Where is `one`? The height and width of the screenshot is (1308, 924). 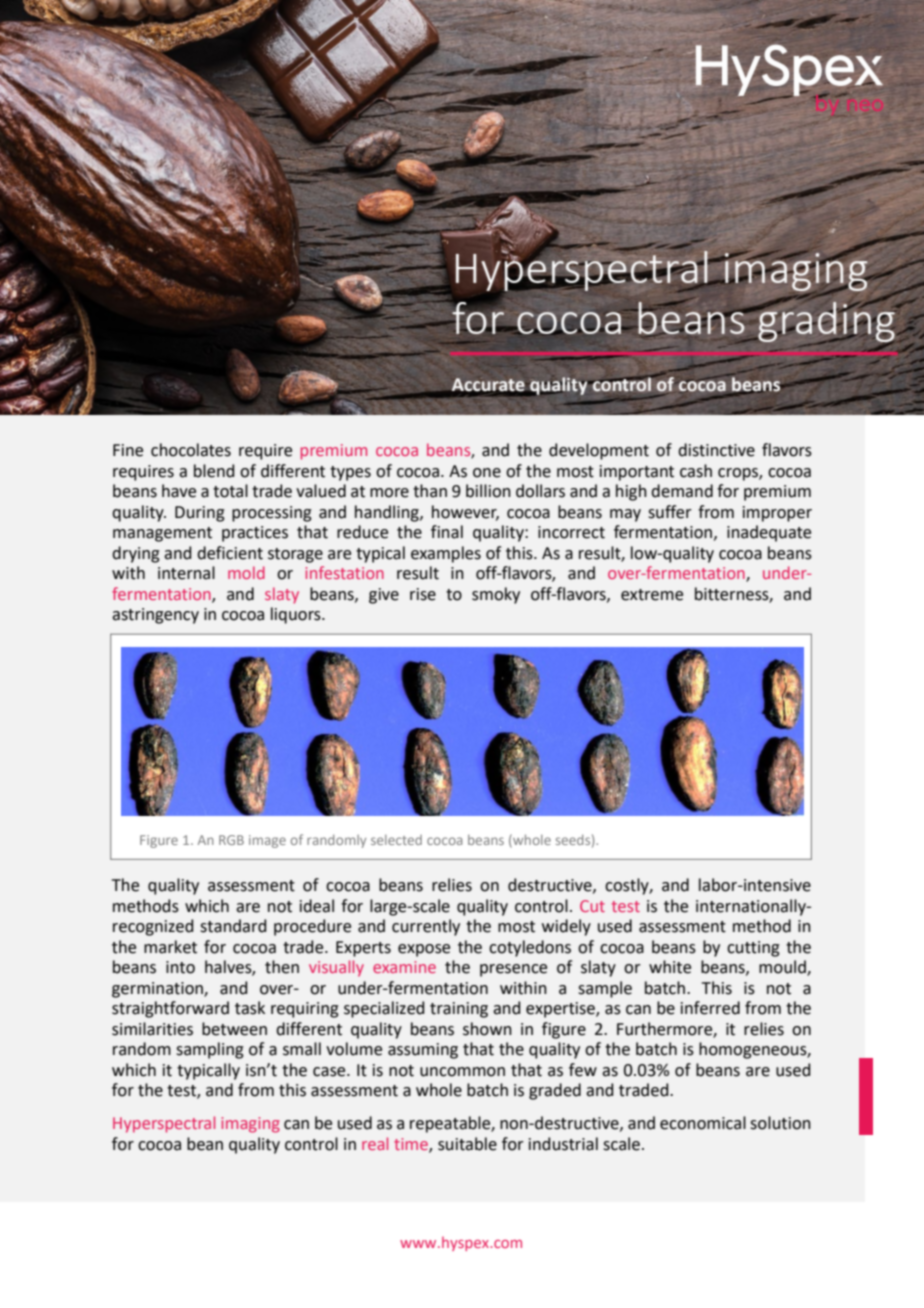
one is located at coordinates (487, 473).
